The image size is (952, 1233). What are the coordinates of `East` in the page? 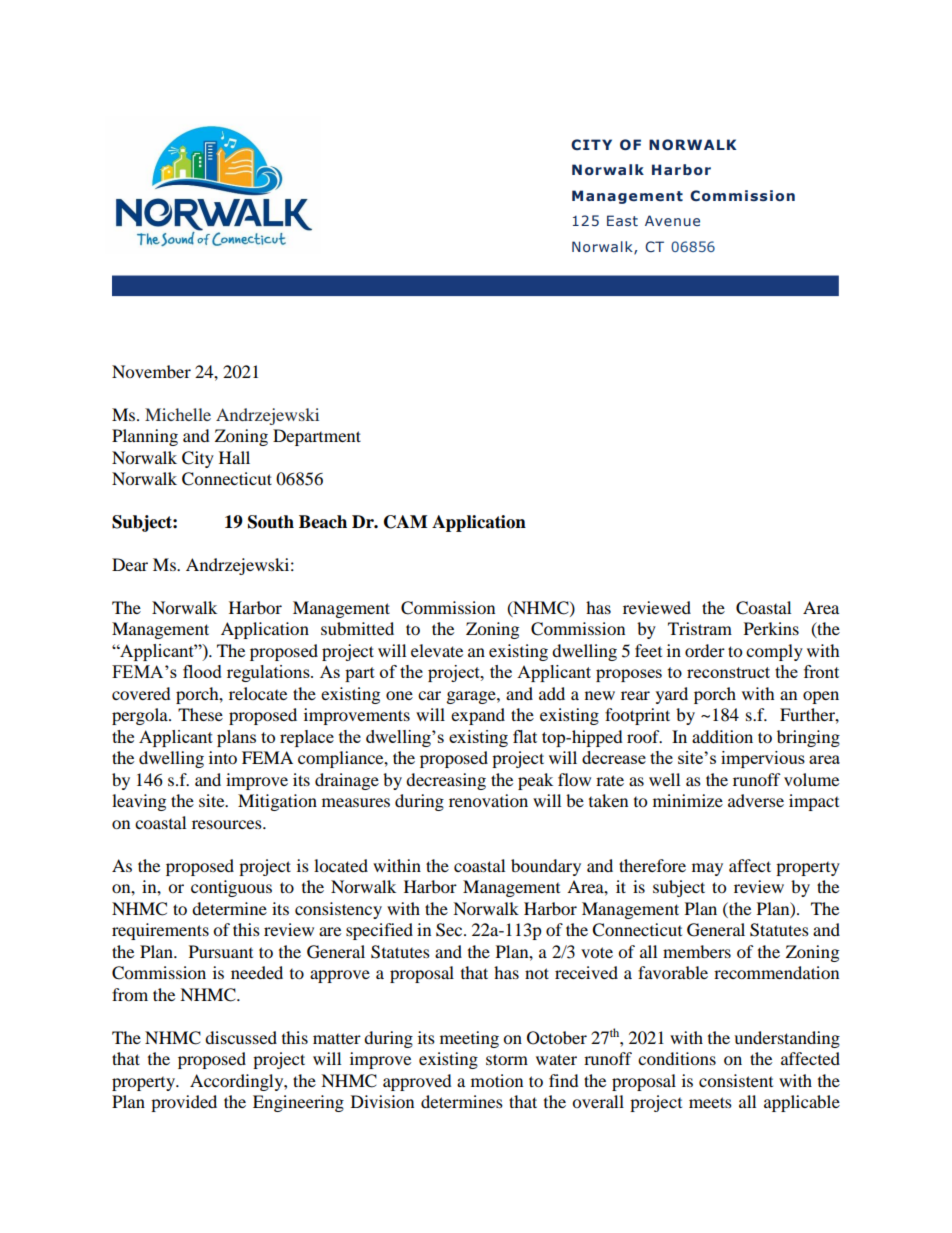 It's located at (622, 220).
